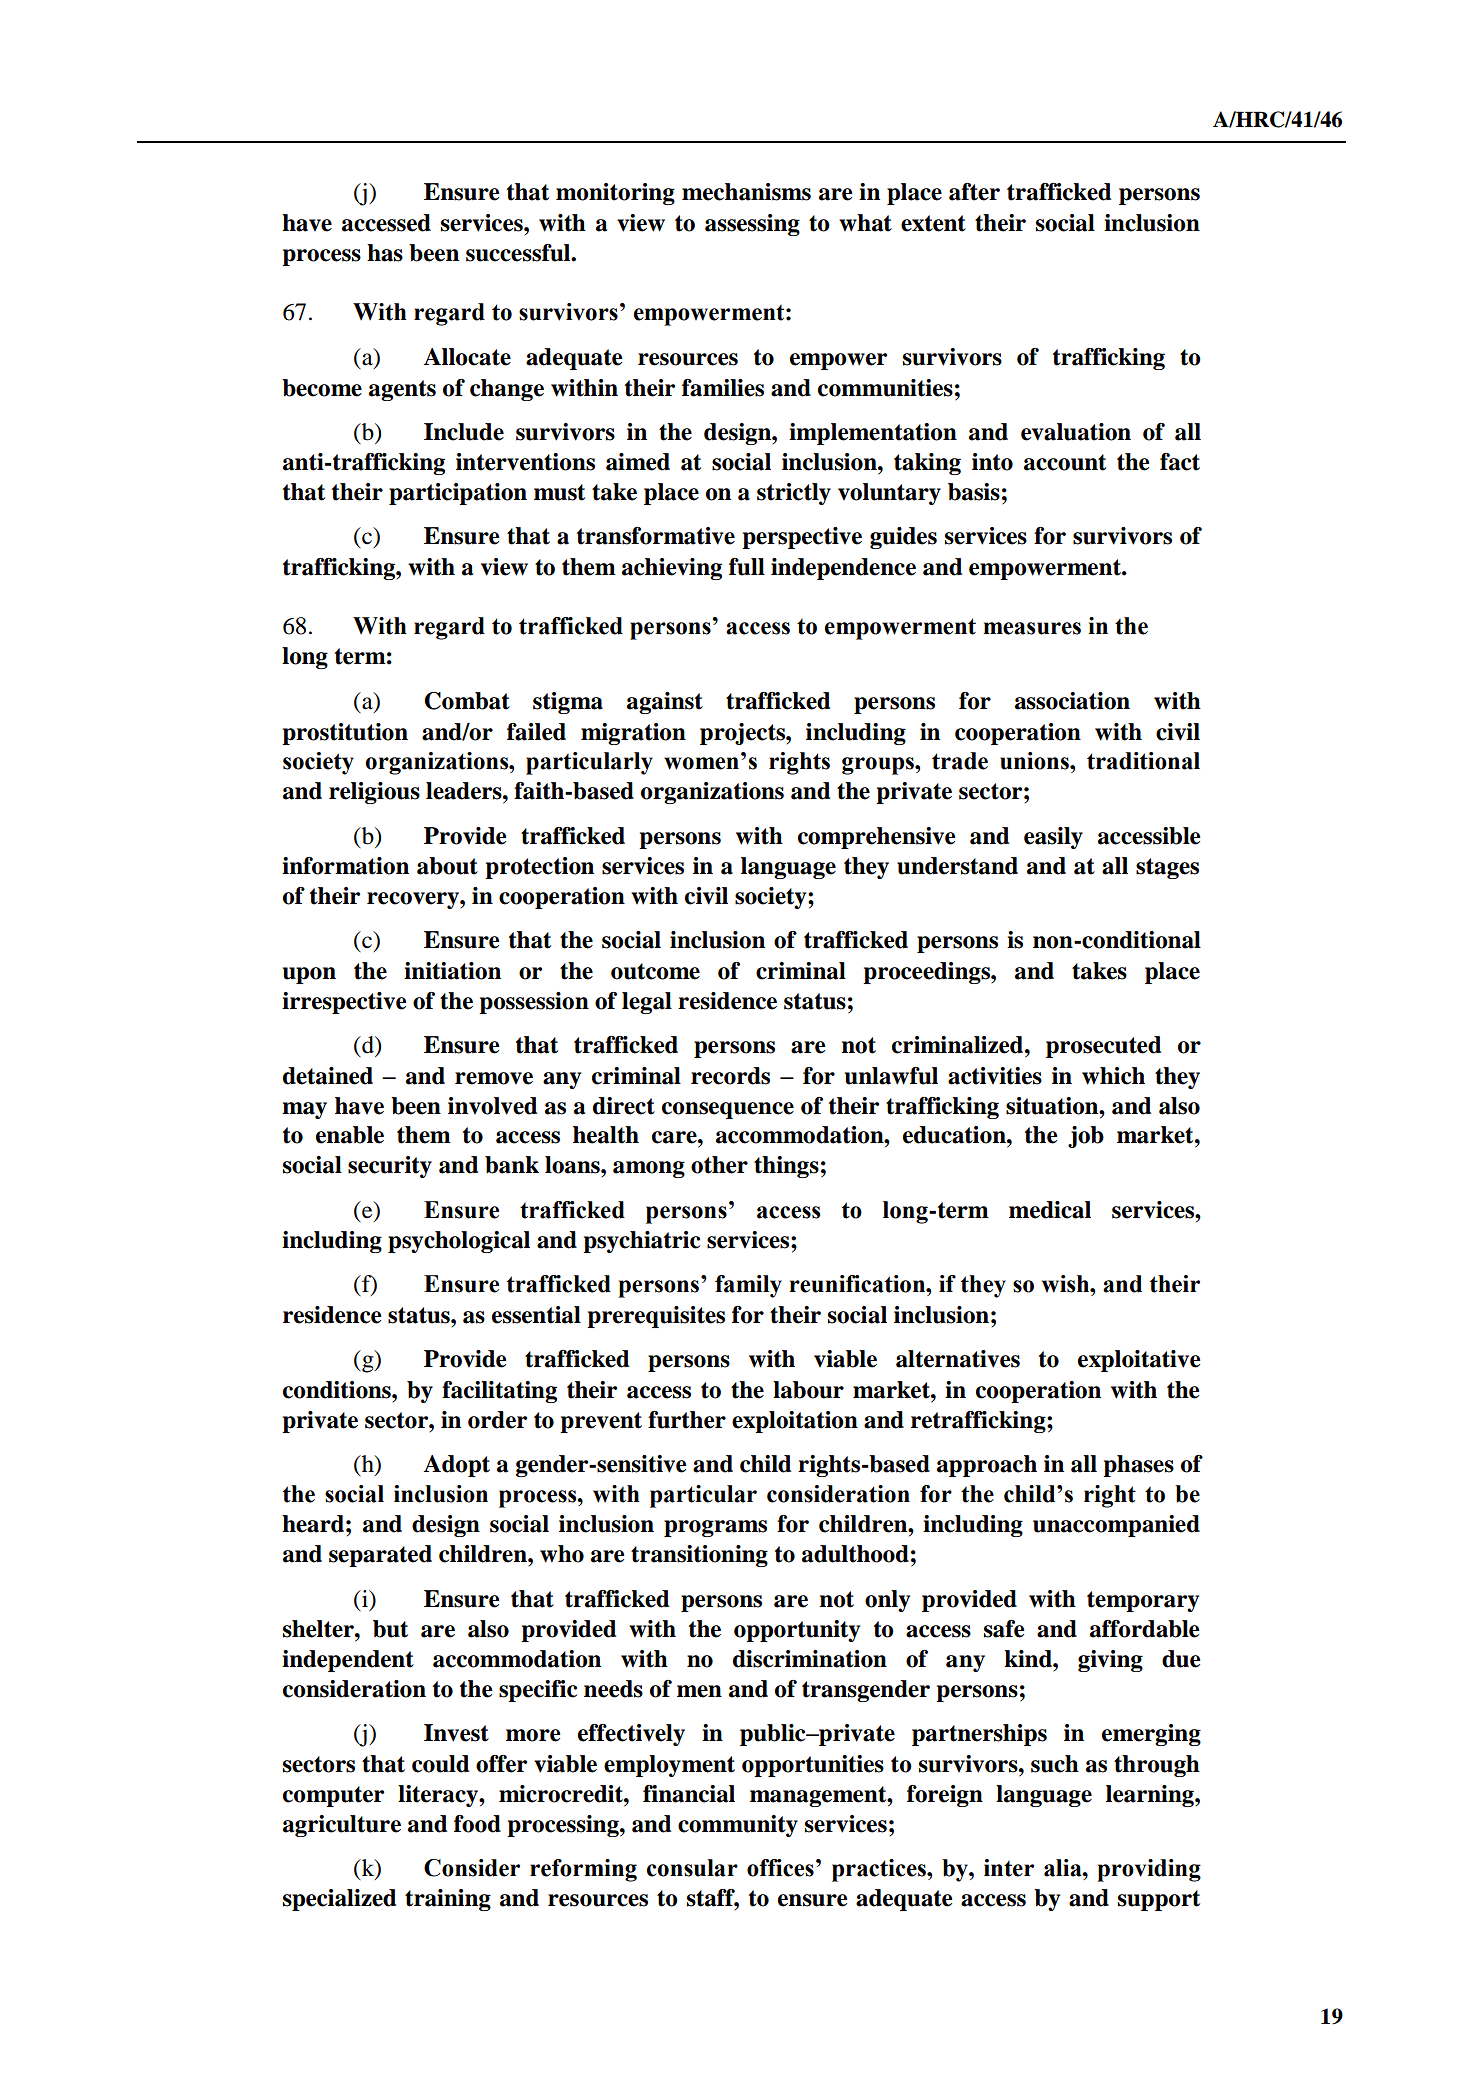  What do you see at coordinates (467, 357) in the image?
I see `Allocate` at bounding box center [467, 357].
